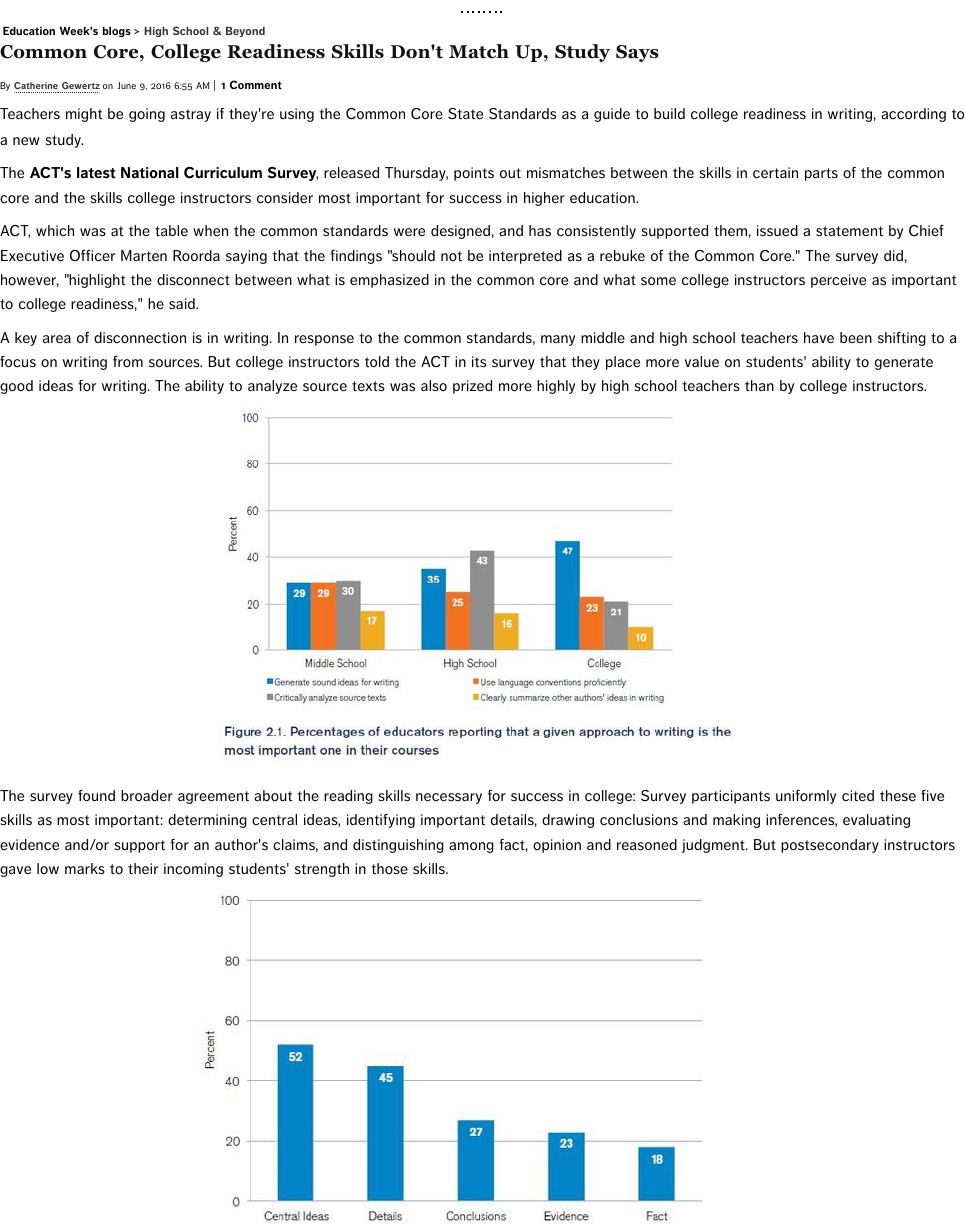  What do you see at coordinates (117, 32) in the screenshot?
I see `blogs` at bounding box center [117, 32].
